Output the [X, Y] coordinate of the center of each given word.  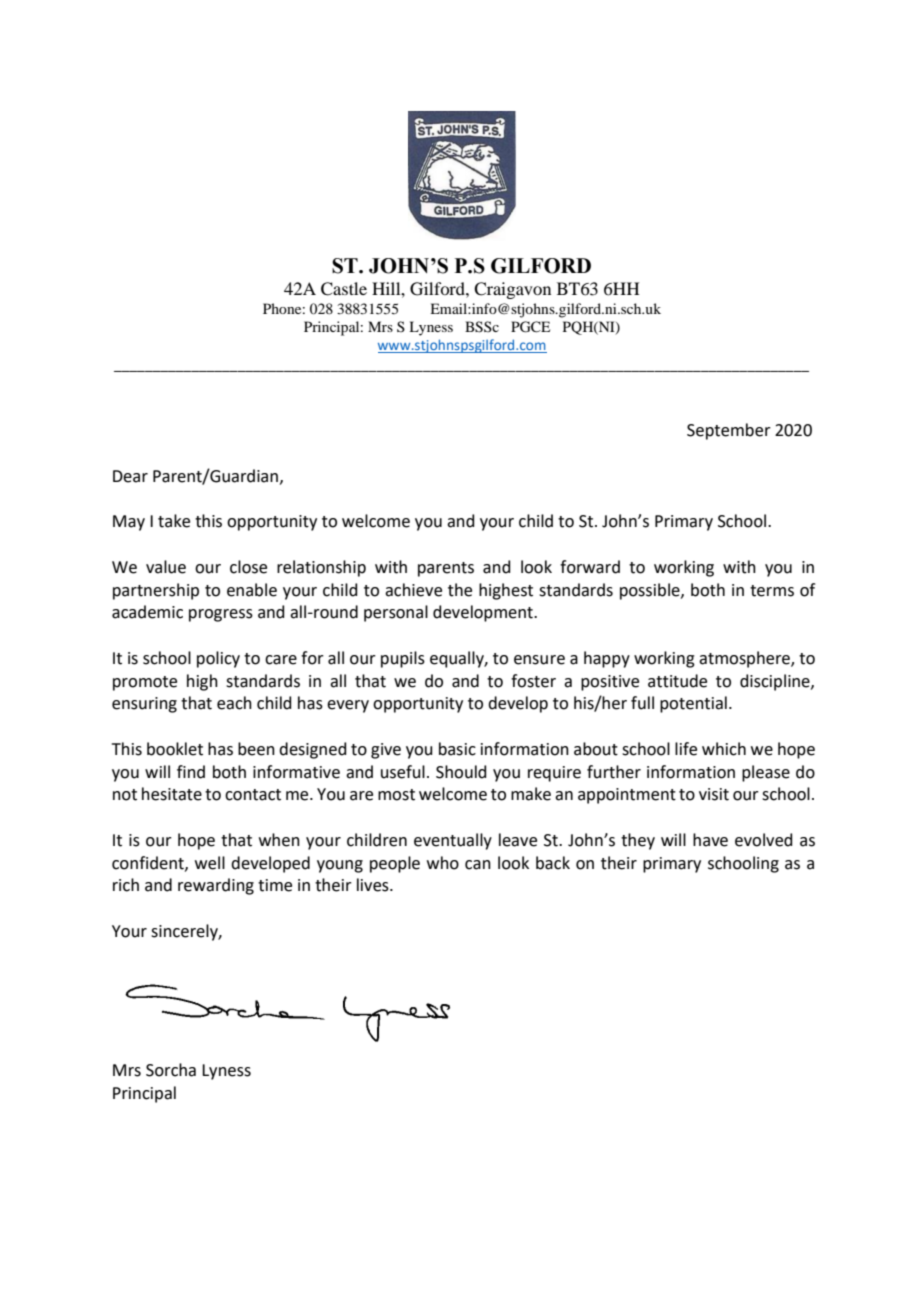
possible [651, 591]
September [729, 431]
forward [590, 567]
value [166, 567]
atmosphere [745, 659]
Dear [130, 476]
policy [218, 659]
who [443, 863]
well [210, 863]
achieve [413, 590]
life [686, 749]
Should [461, 772]
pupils [403, 659]
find [191, 772]
